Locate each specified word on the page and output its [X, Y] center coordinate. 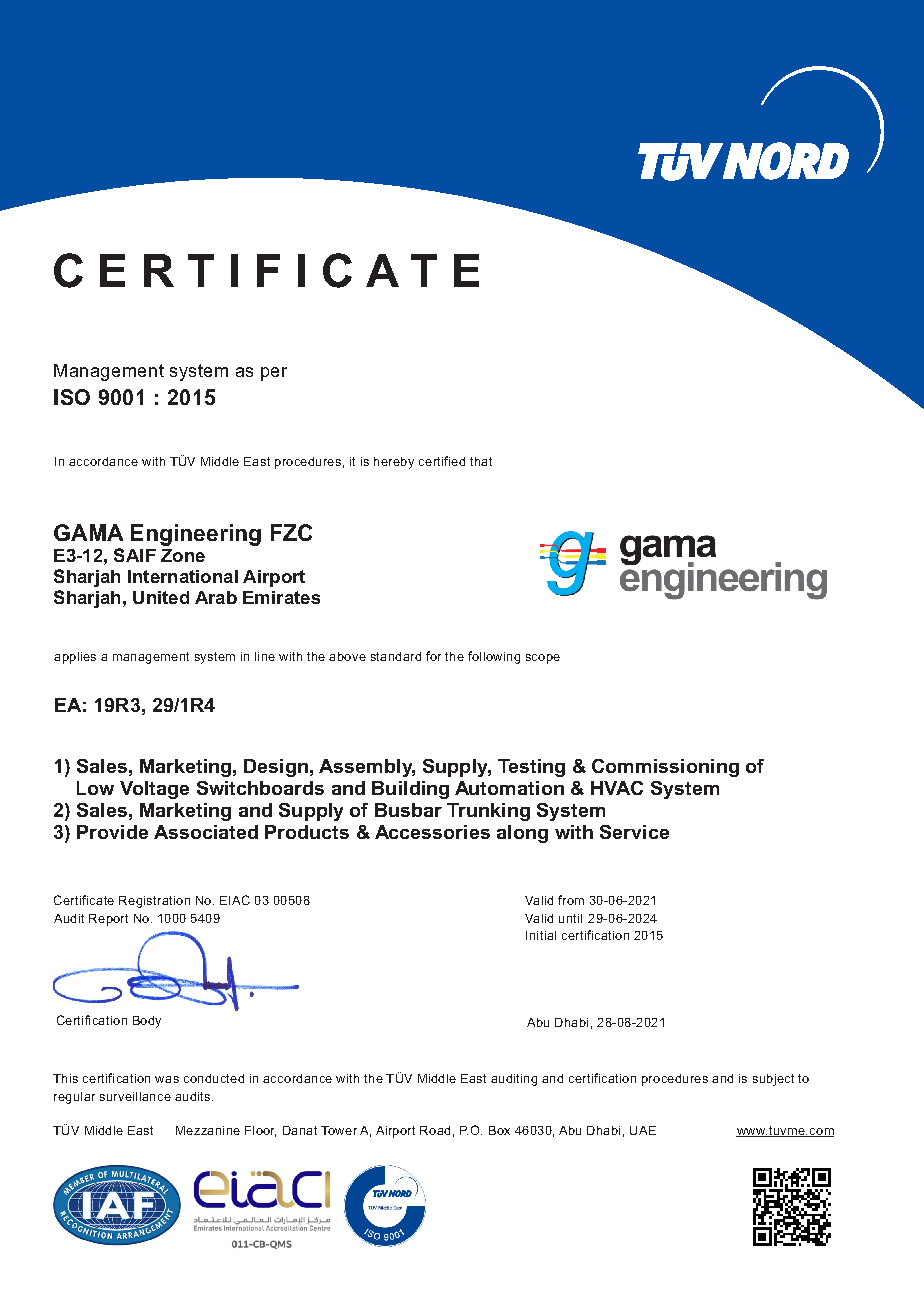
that [481, 461]
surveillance [135, 1096]
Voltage [154, 790]
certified [442, 461]
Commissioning [665, 768]
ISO [72, 397]
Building [410, 790]
